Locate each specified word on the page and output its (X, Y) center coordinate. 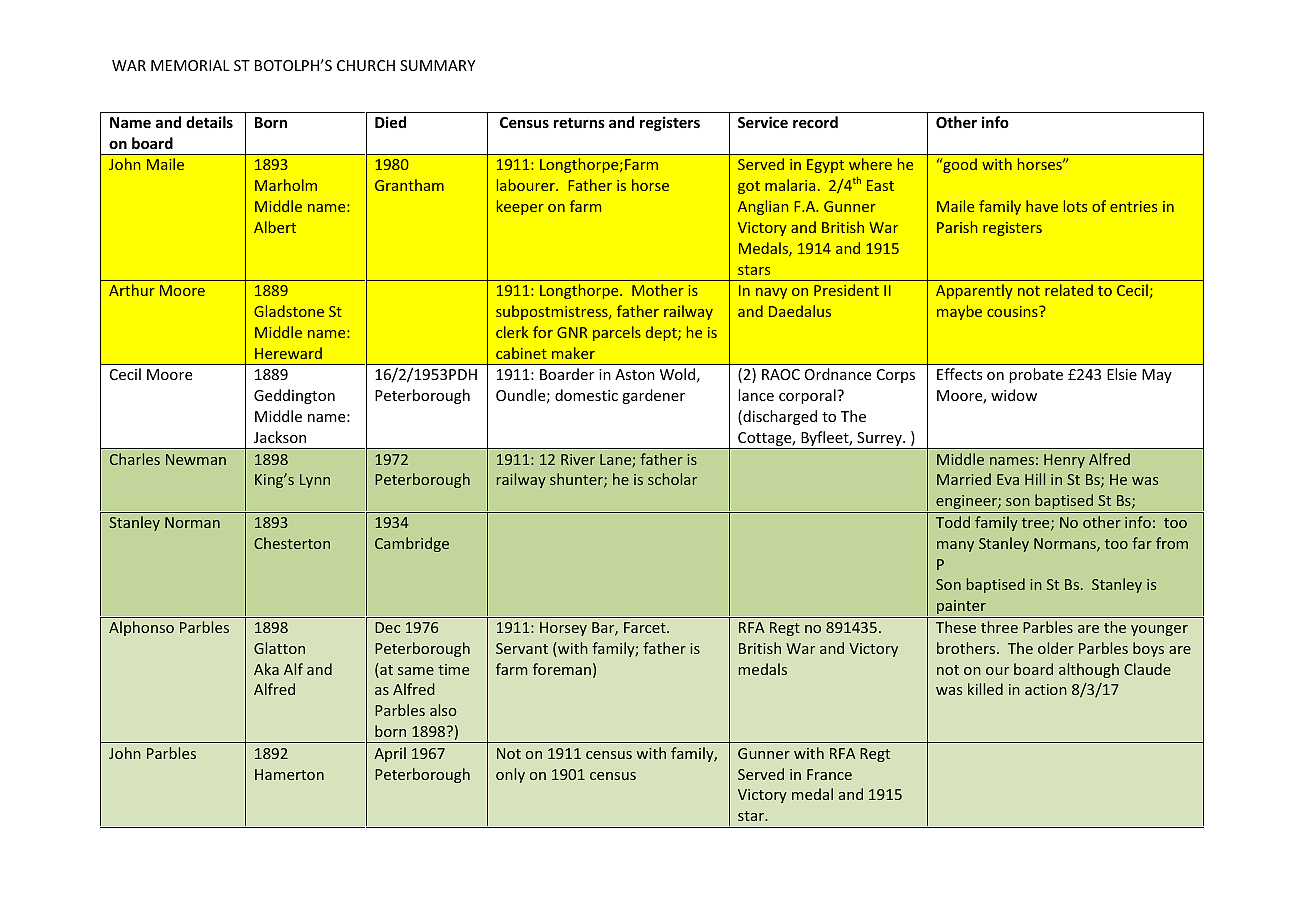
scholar (672, 479)
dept (662, 333)
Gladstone (289, 311)
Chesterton (292, 543)
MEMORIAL (190, 65)
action (1046, 689)
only (510, 775)
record (815, 122)
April (390, 754)
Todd (953, 522)
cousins (1013, 311)
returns (579, 123)
